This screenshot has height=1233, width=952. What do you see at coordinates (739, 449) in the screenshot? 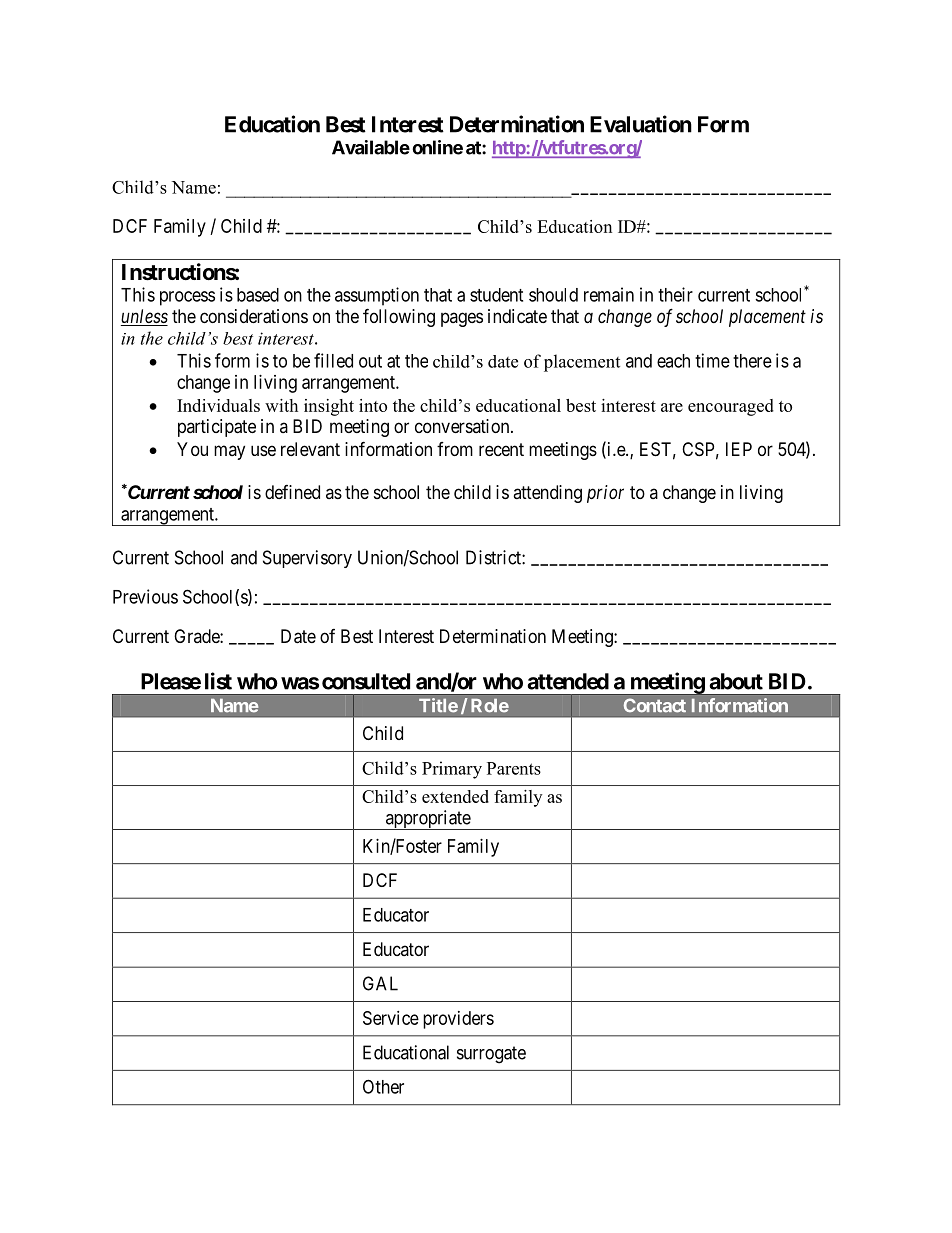
I see `IEP` at bounding box center [739, 449].
